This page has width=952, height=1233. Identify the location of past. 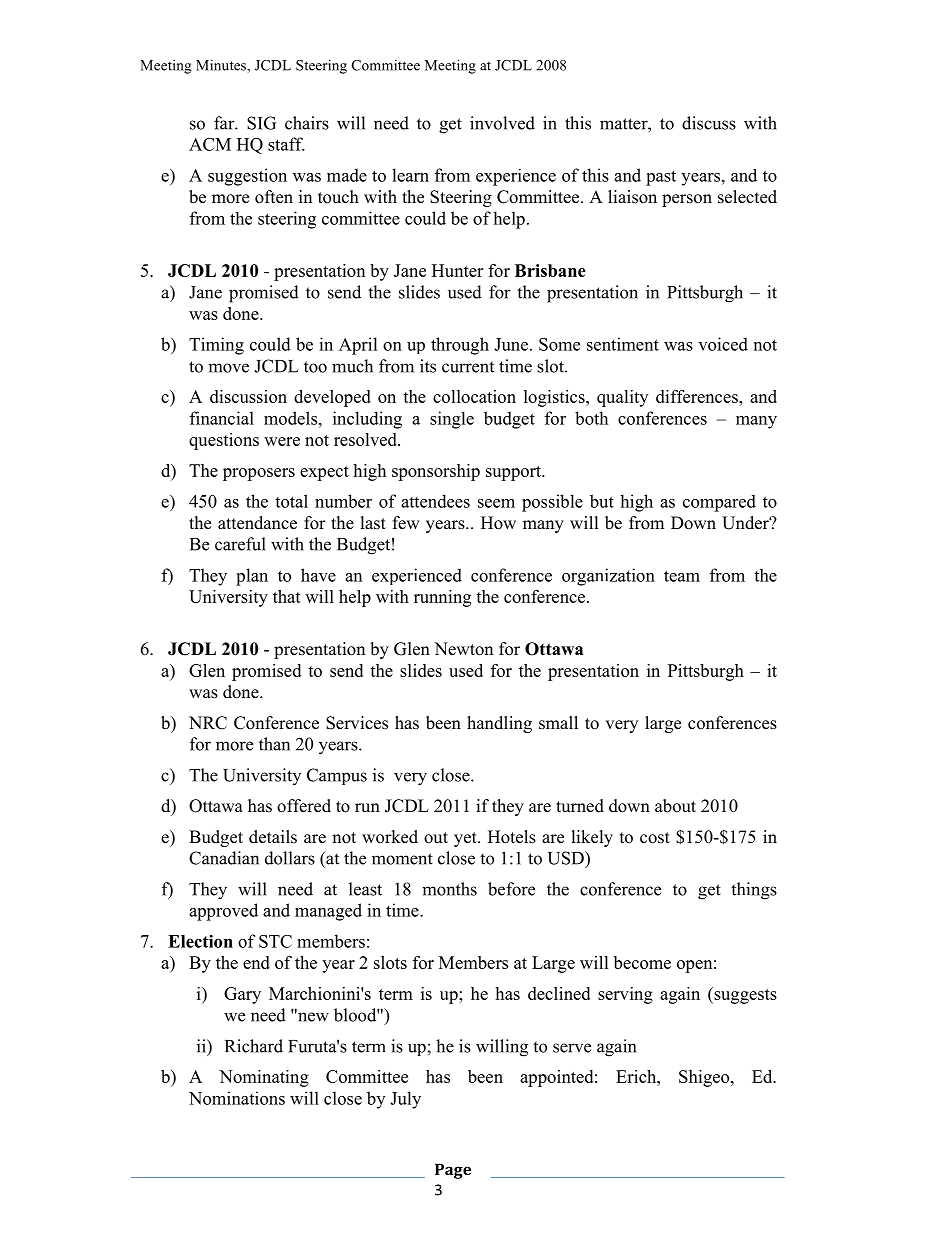
(661, 178).
